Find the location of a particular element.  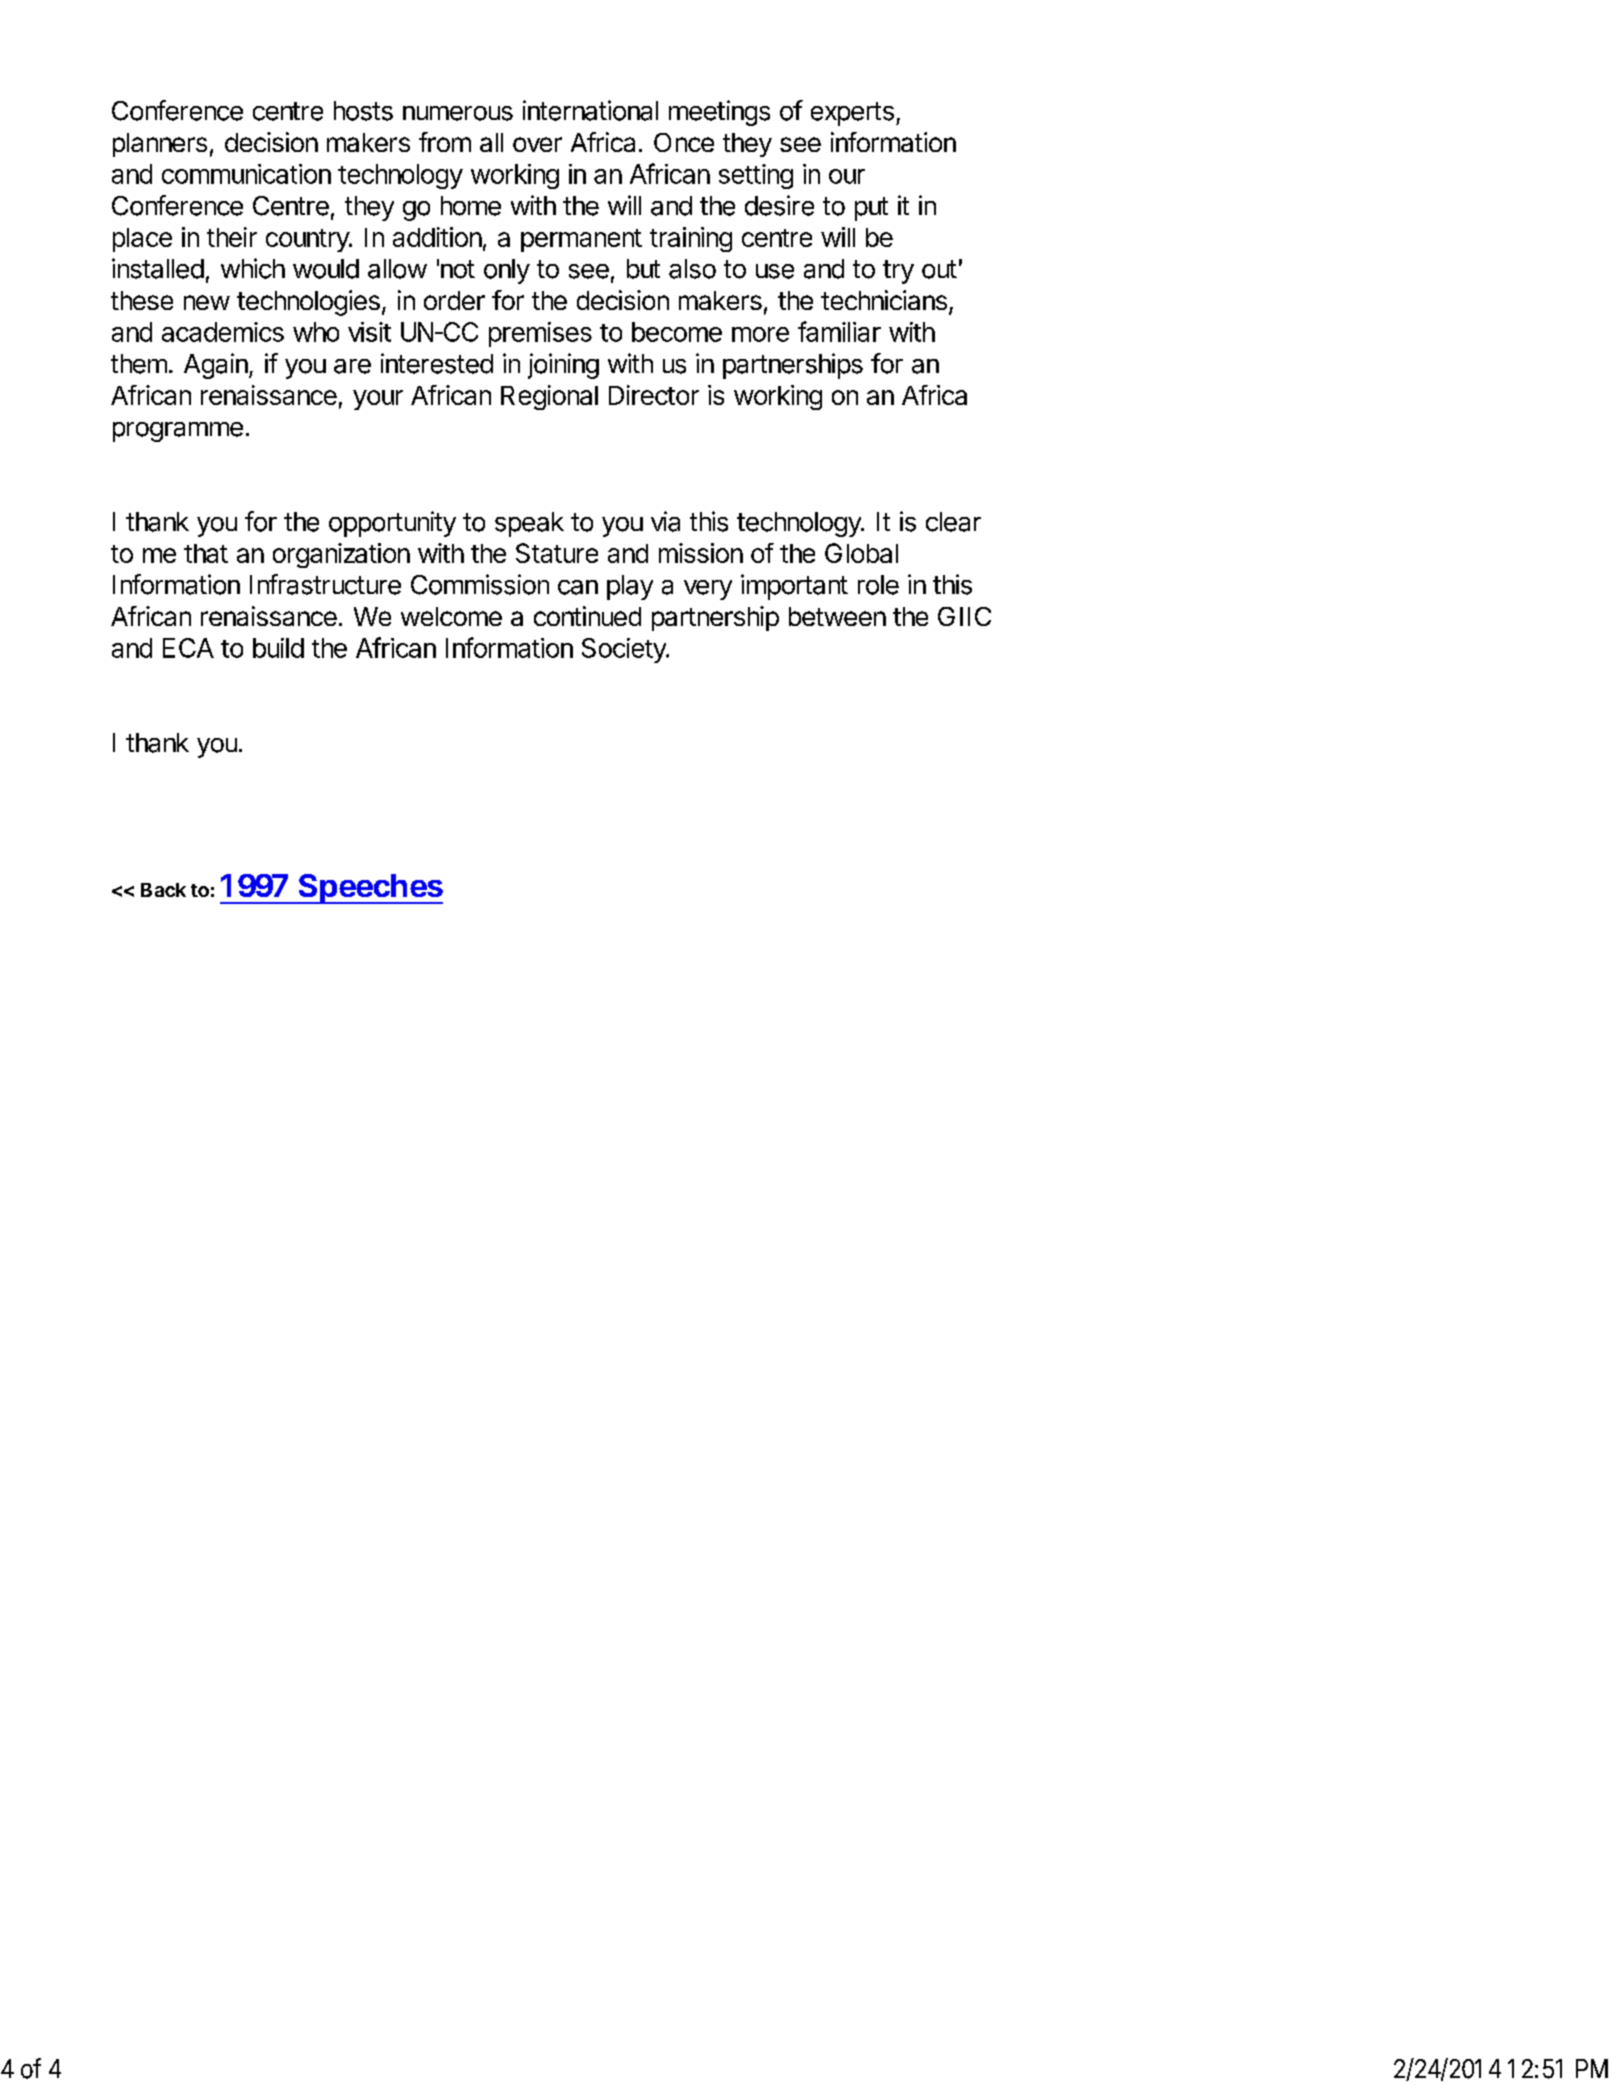

familiar is located at coordinates (839, 331).
